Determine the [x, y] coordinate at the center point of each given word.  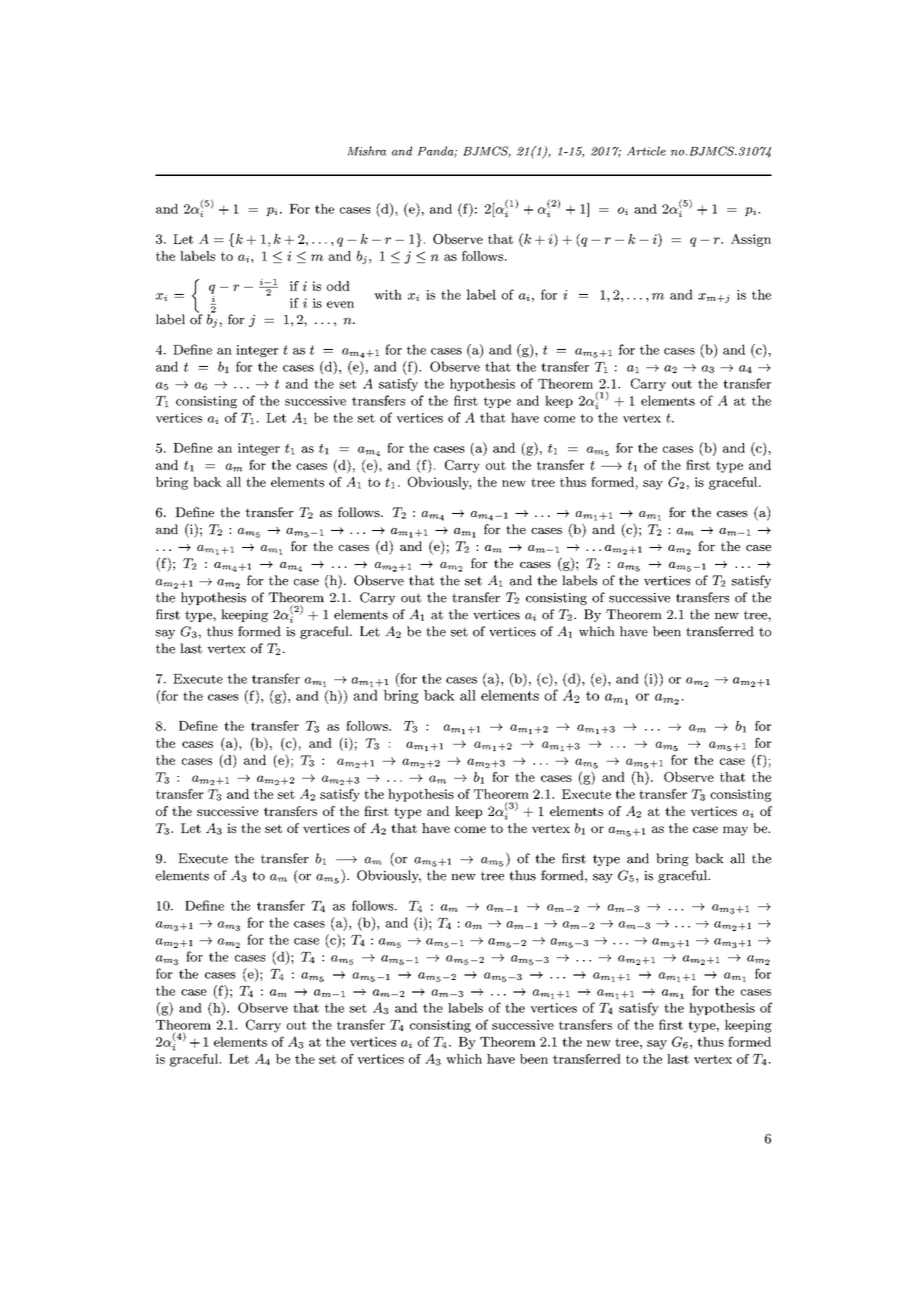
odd [338, 286]
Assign [751, 240]
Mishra [366, 151]
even [340, 304]
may [735, 831]
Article [646, 151]
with [388, 294]
